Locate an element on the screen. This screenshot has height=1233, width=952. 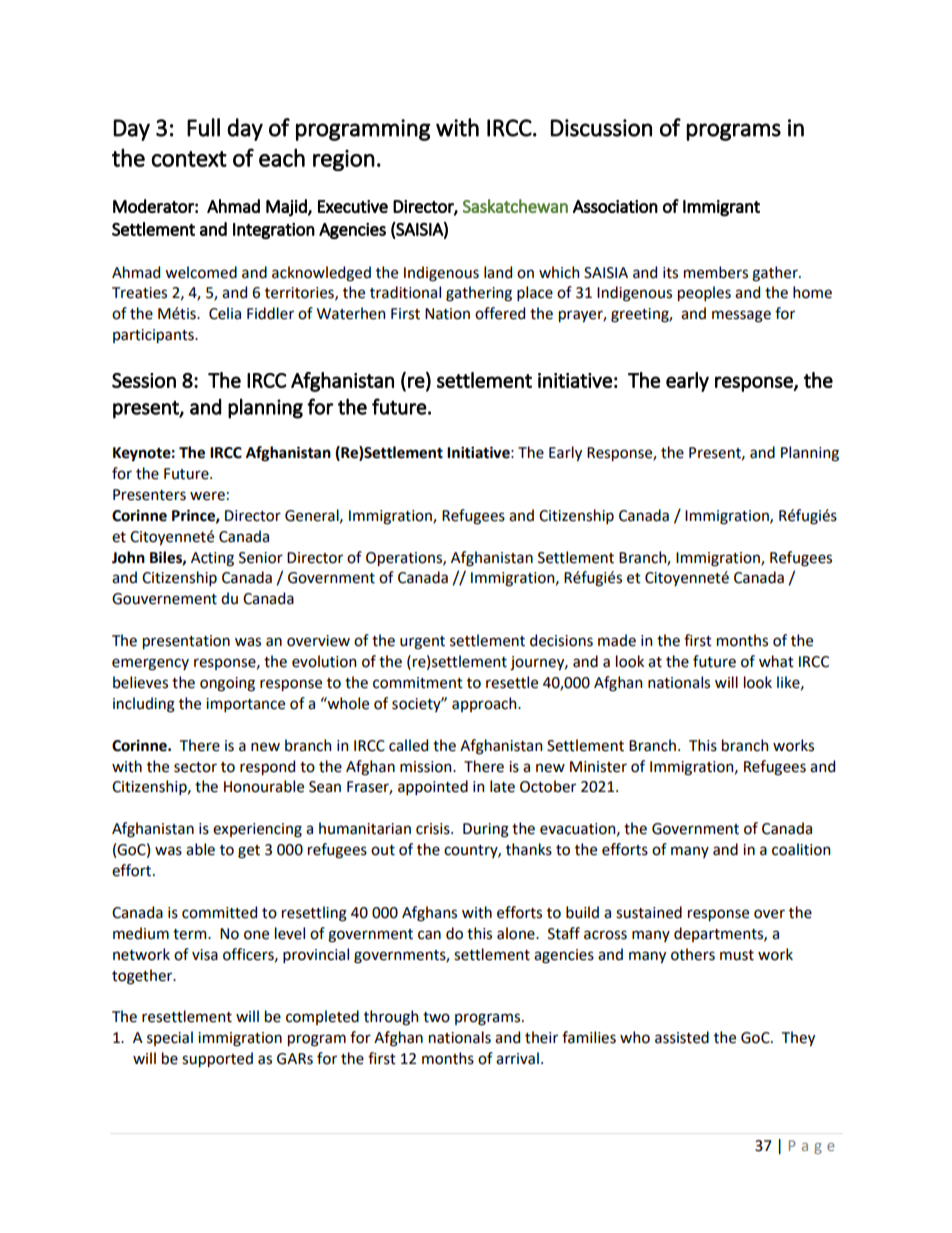
Session is located at coordinates (144, 380).
